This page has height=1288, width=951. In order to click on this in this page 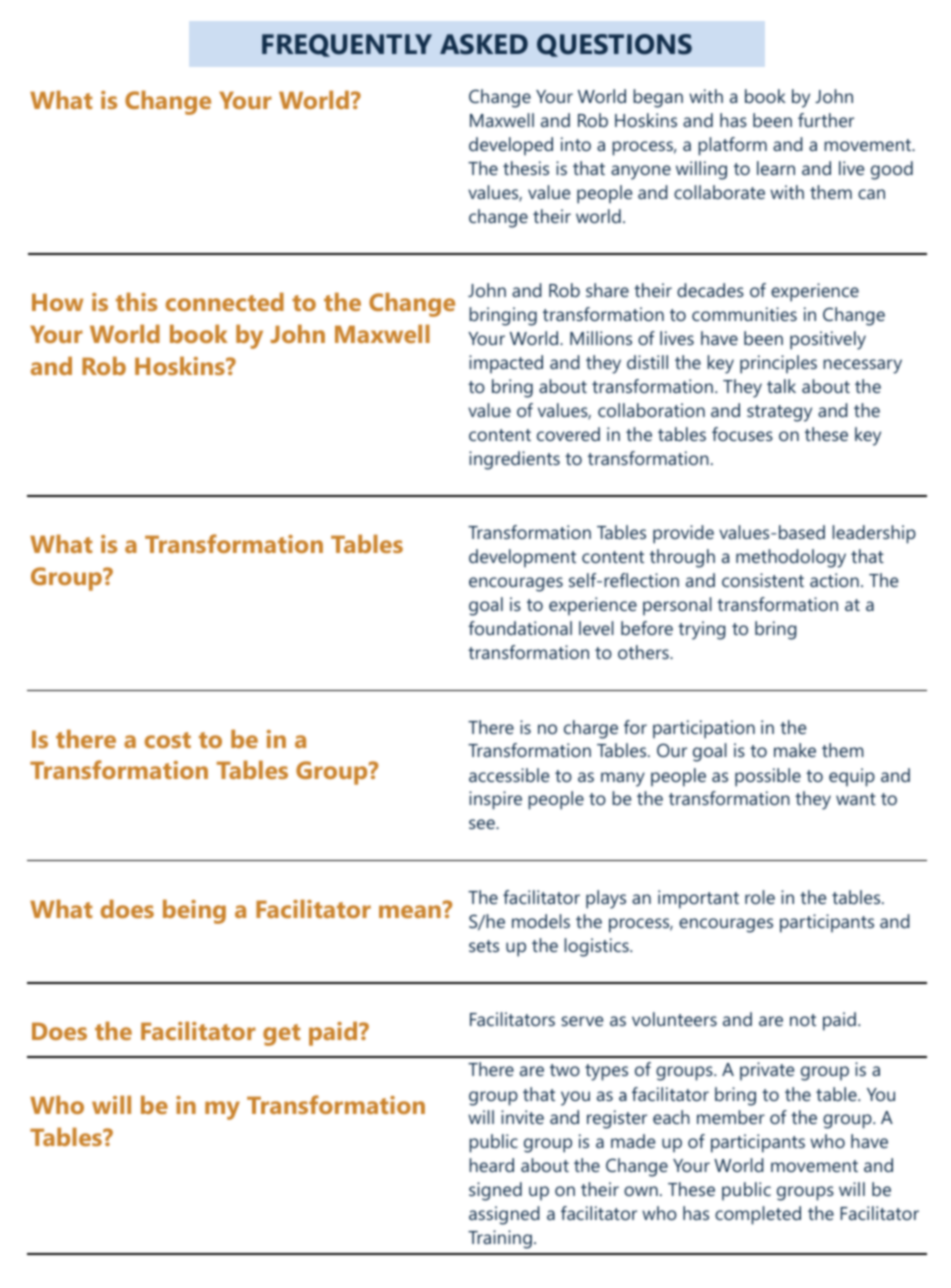, I will do `click(136, 301)`.
